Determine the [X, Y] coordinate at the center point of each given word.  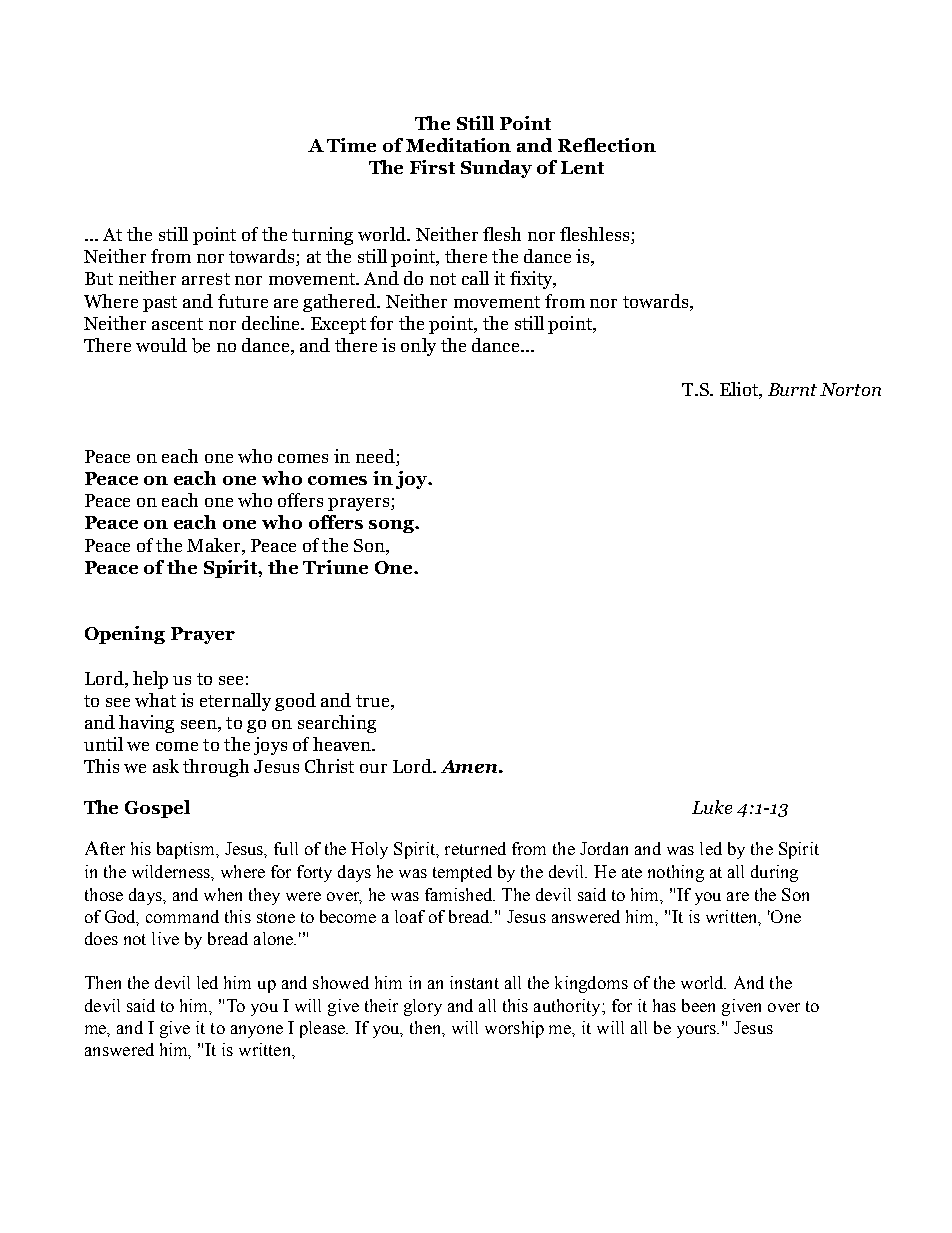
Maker [215, 545]
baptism [187, 850]
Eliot [740, 390]
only [418, 347]
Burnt [792, 389]
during [774, 873]
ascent [177, 324]
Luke [712, 807]
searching [337, 724]
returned [475, 848]
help [150, 680]
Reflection [607, 145]
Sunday [496, 169]
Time [351, 145]
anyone [257, 1031]
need [376, 457]
